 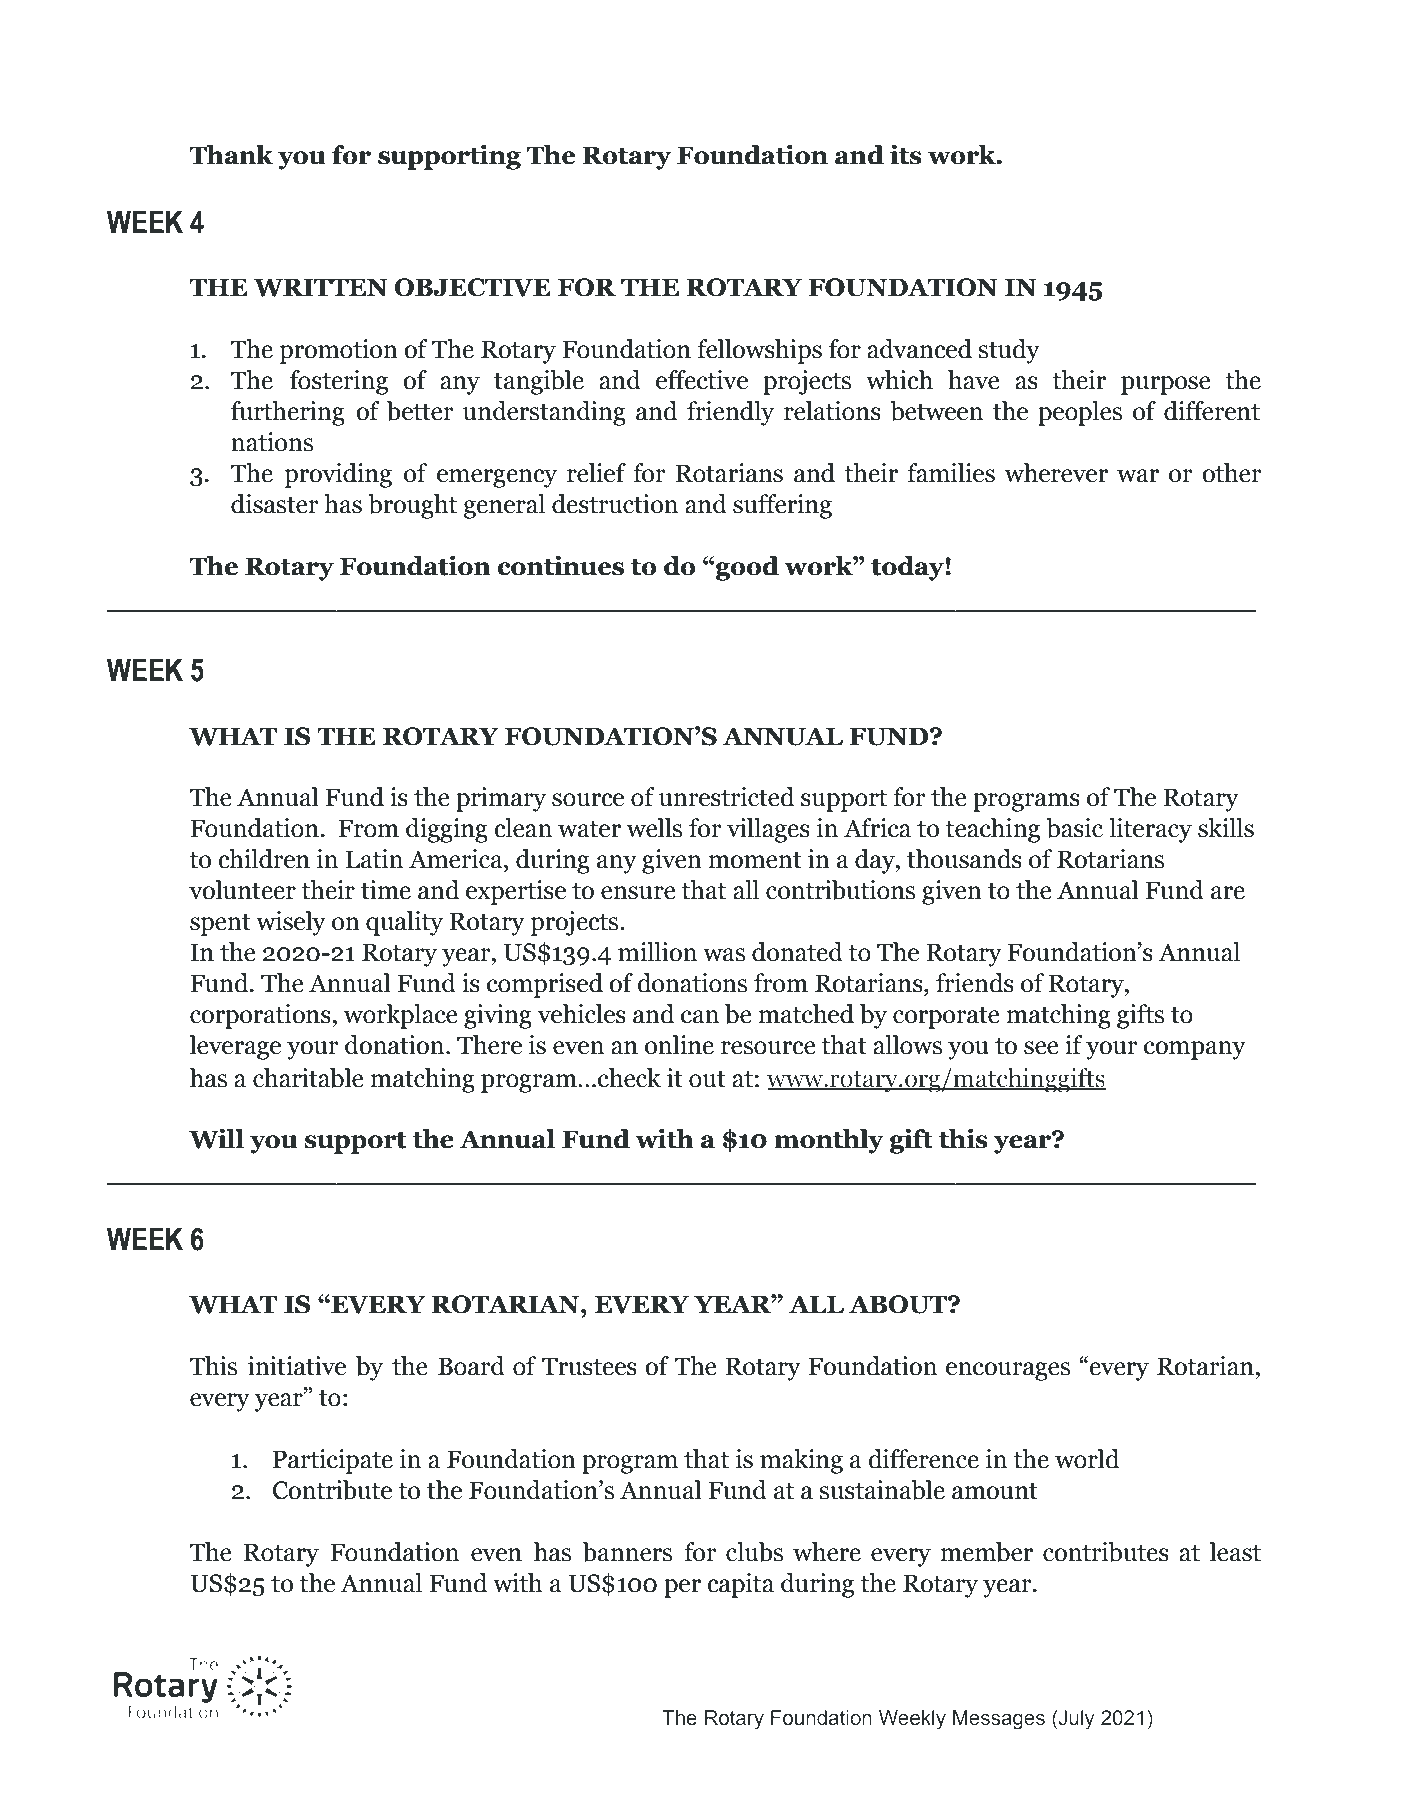 I want to click on war, so click(x=1138, y=476).
